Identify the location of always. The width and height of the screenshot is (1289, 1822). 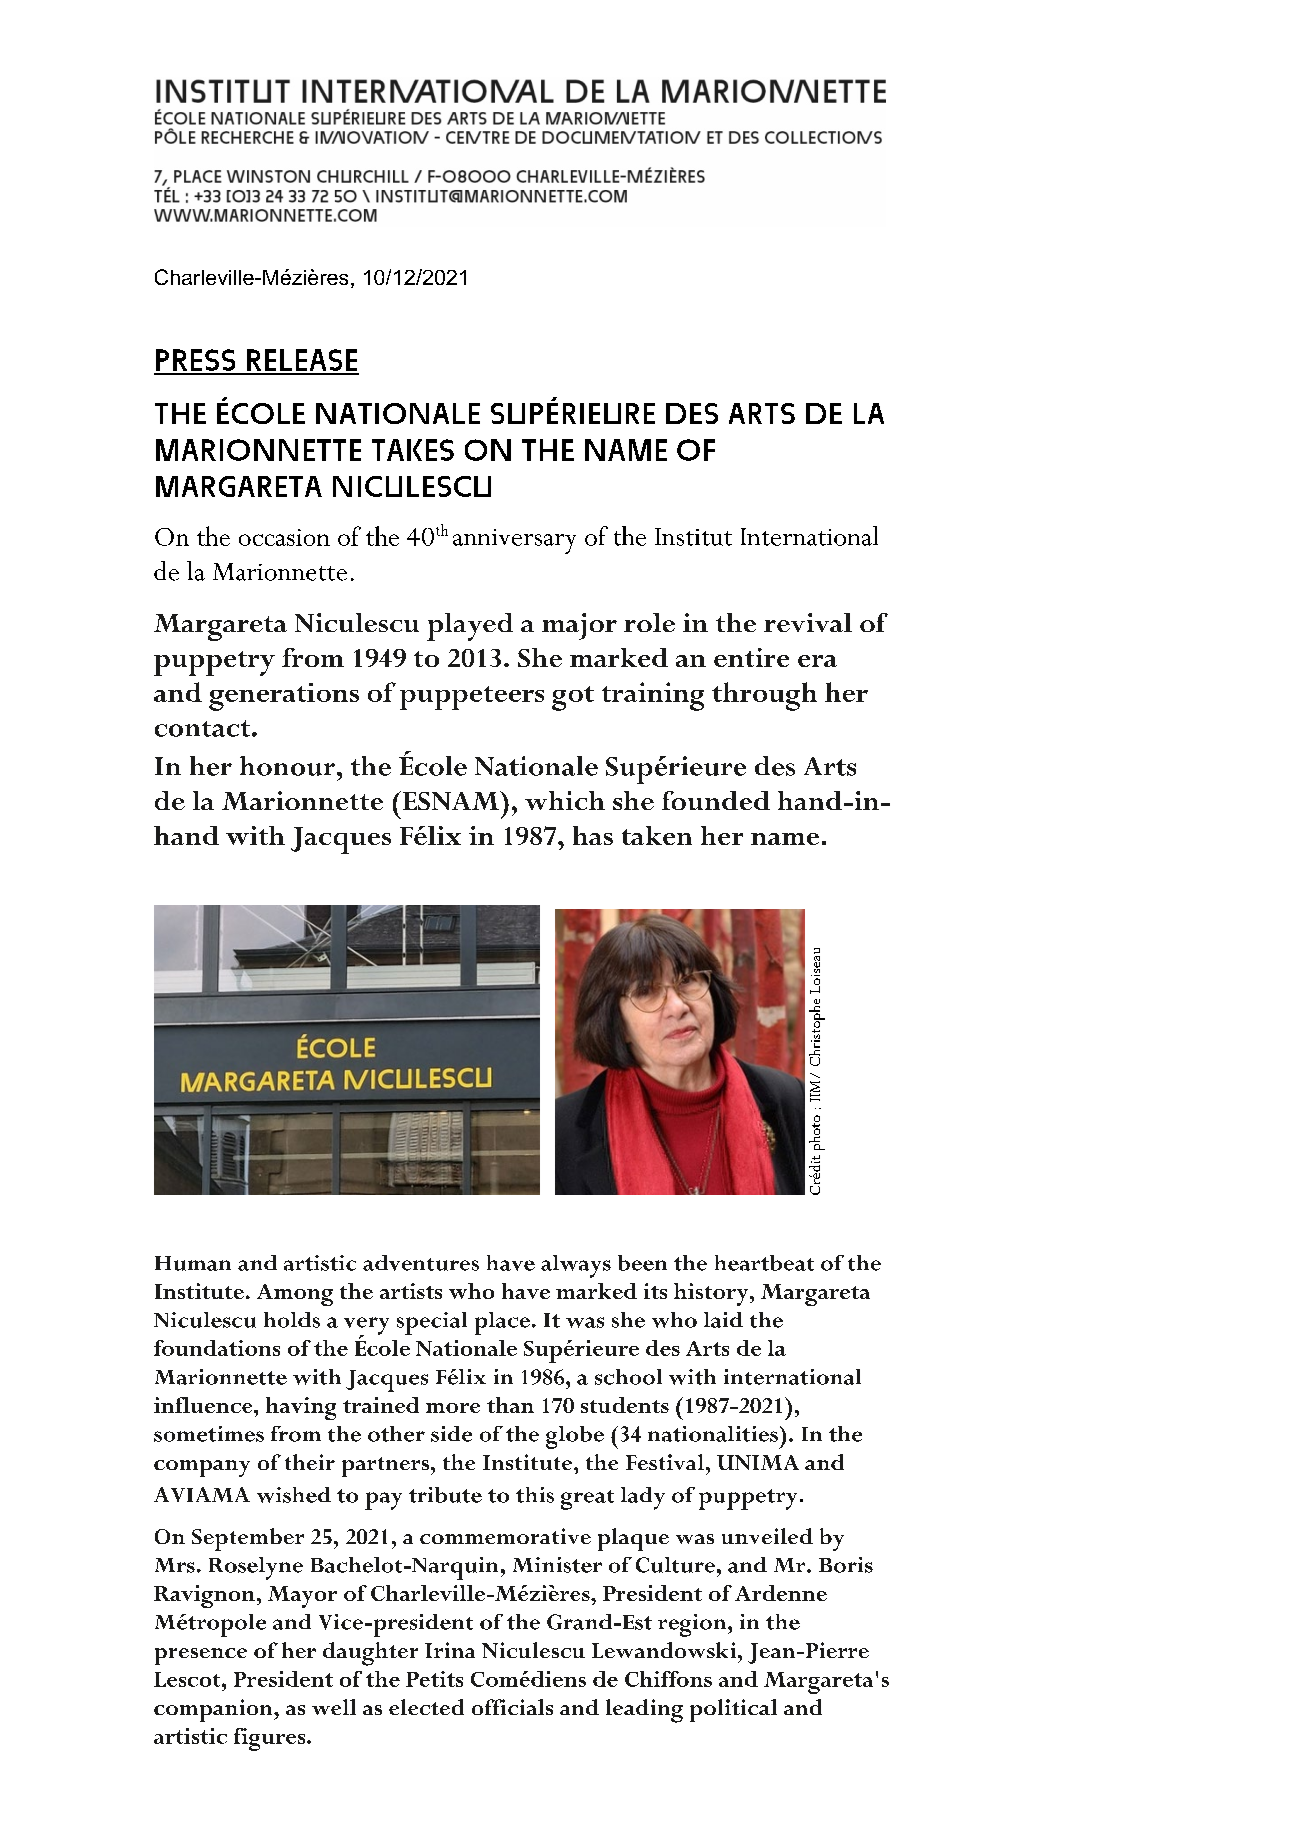
(576, 1266).
